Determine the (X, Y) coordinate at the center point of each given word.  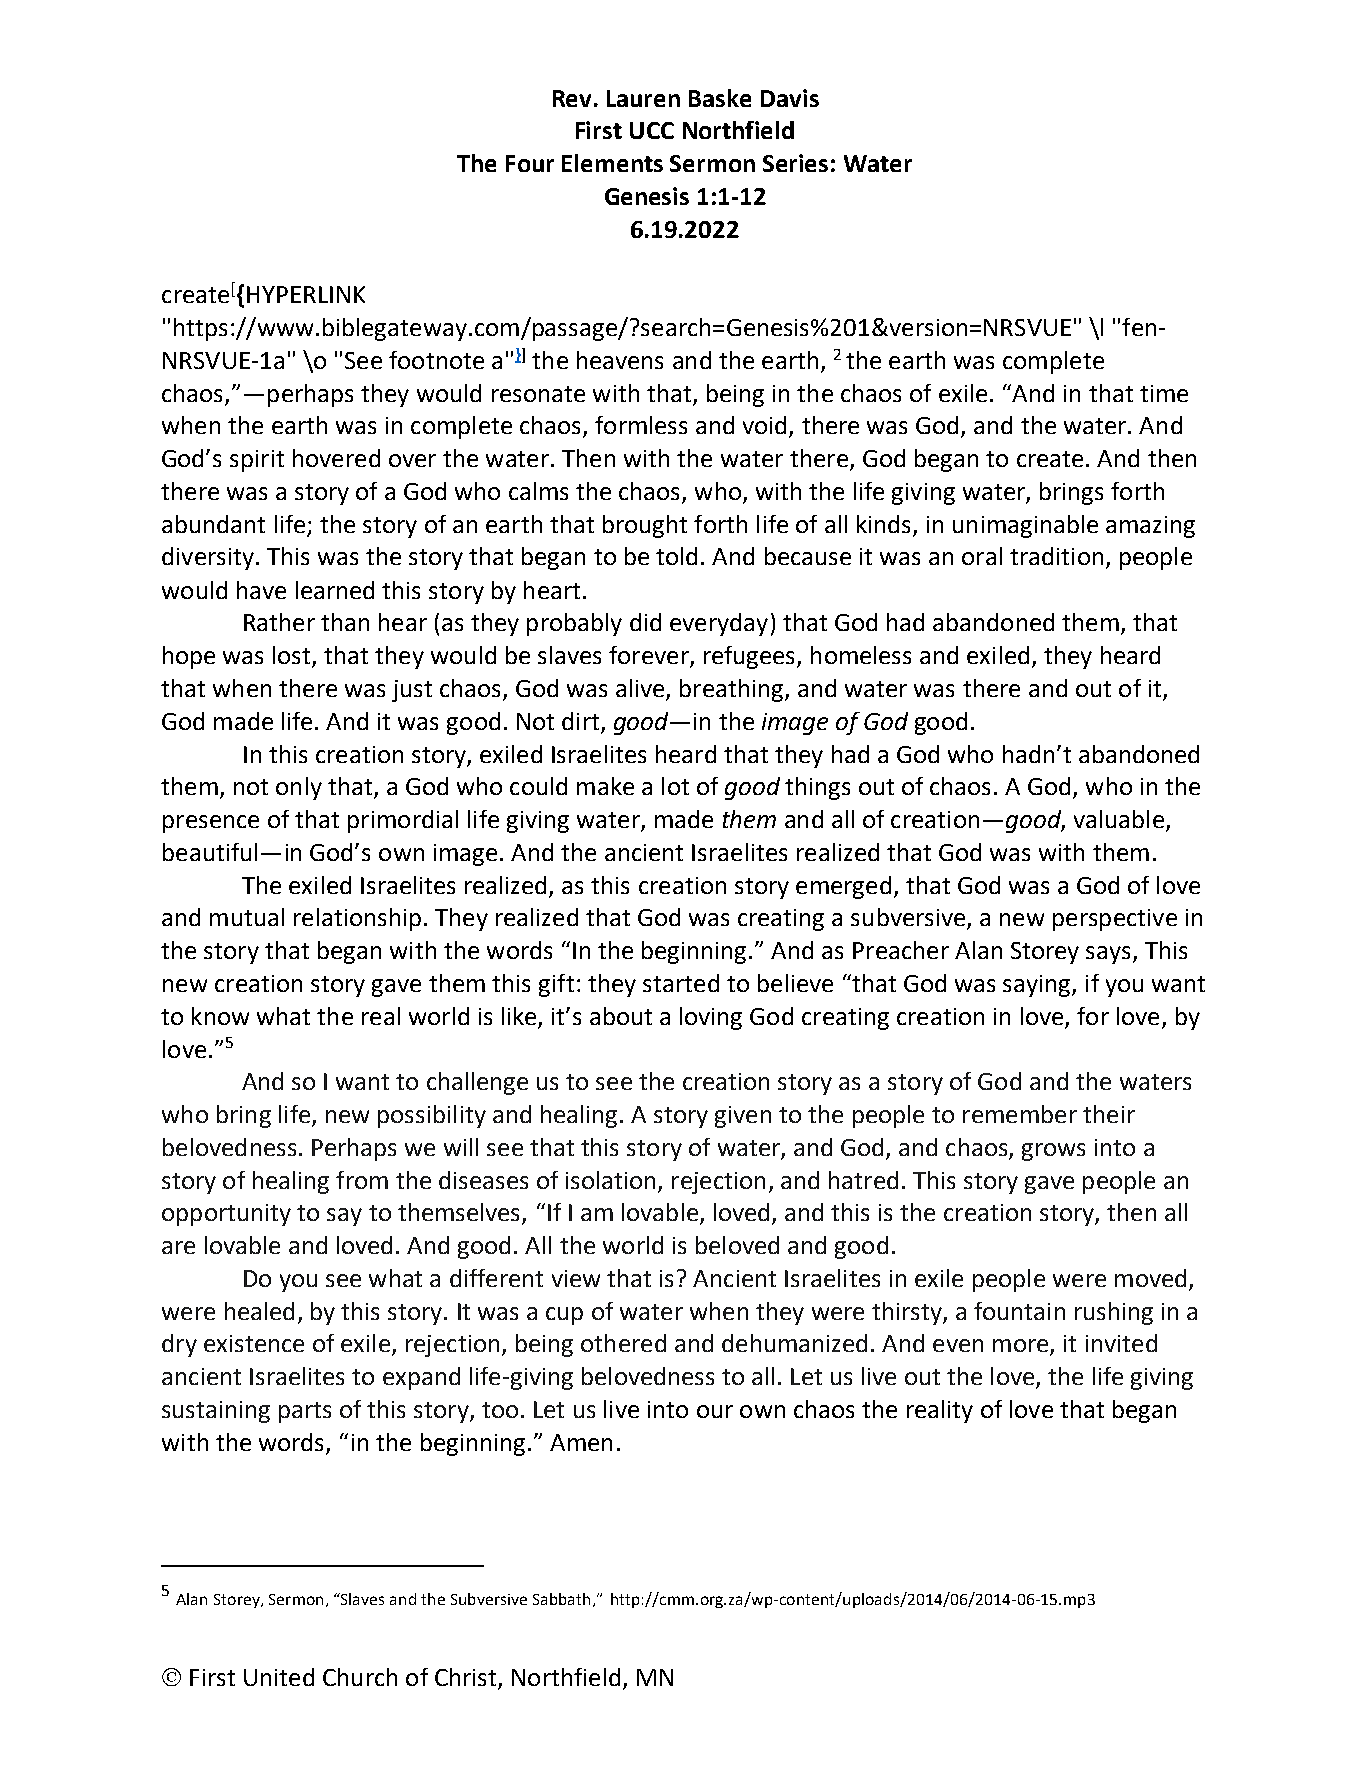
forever (650, 656)
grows (1053, 1152)
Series (795, 163)
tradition (1056, 556)
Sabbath (561, 1599)
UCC (652, 130)
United (279, 1677)
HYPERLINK (306, 294)
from (362, 1180)
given (743, 1117)
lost (293, 656)
